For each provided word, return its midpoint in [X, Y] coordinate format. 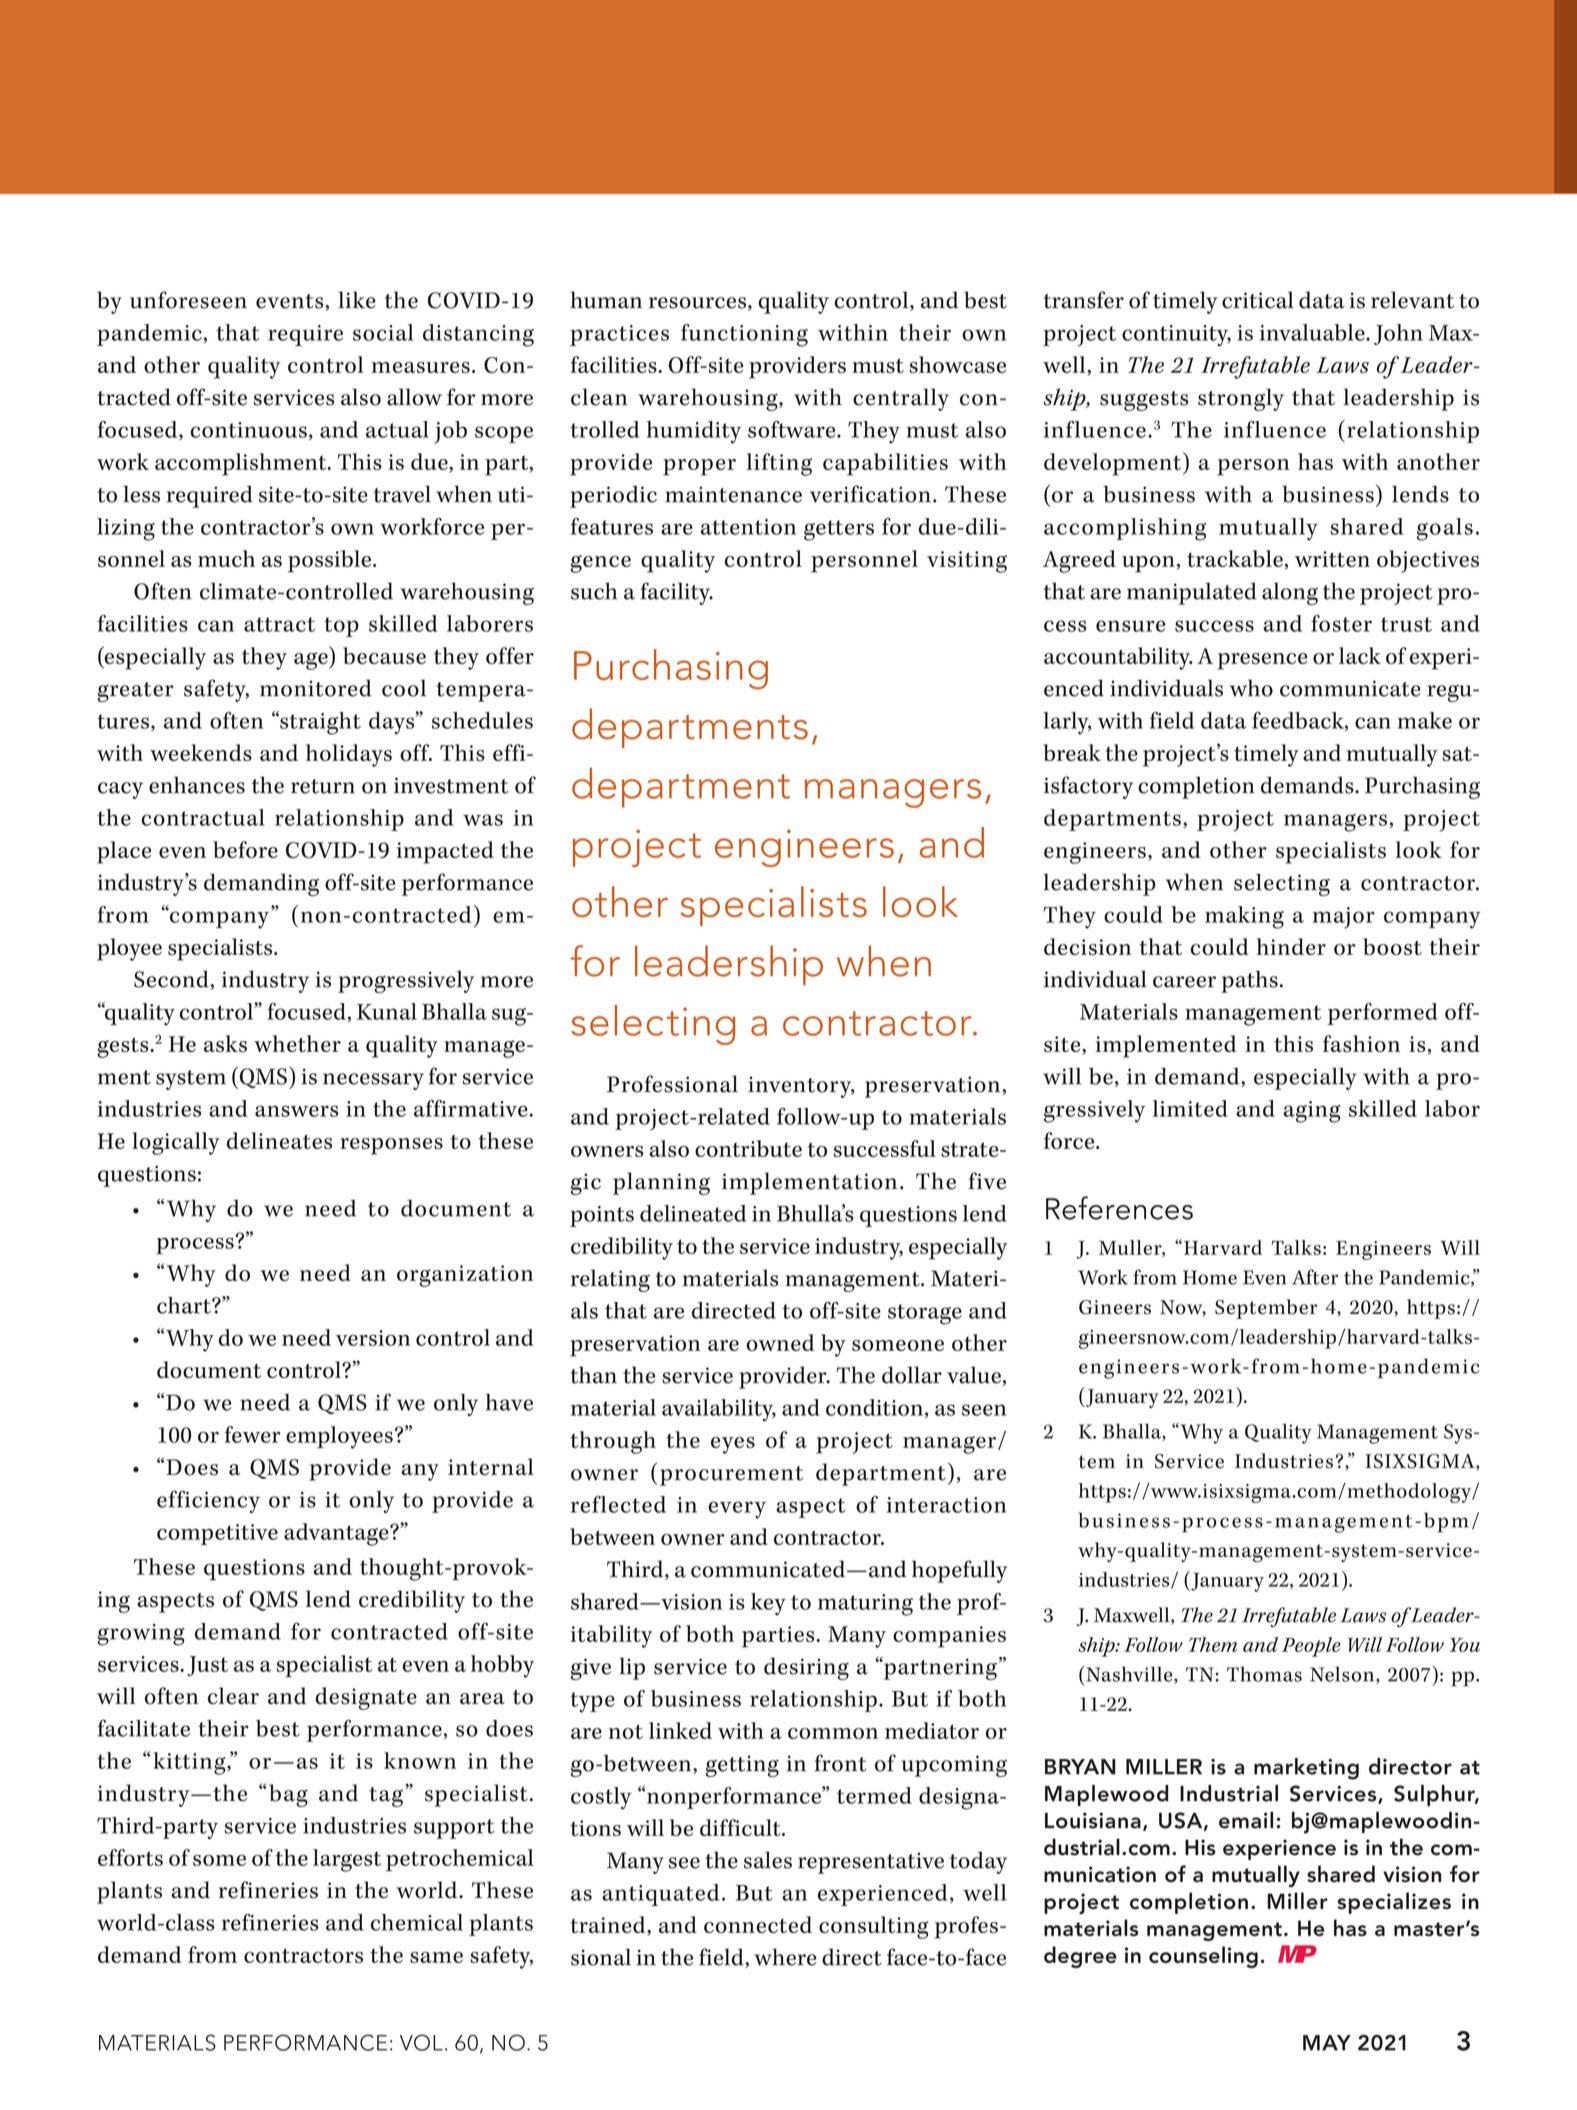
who [1251, 688]
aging [1312, 1112]
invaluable [1313, 332]
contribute [748, 1148]
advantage [337, 1534]
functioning [744, 335]
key [768, 1604]
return [323, 786]
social [383, 332]
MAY [1327, 2043]
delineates [279, 1140]
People [1311, 1647]
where [785, 1957]
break [1072, 752]
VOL [421, 2042]
